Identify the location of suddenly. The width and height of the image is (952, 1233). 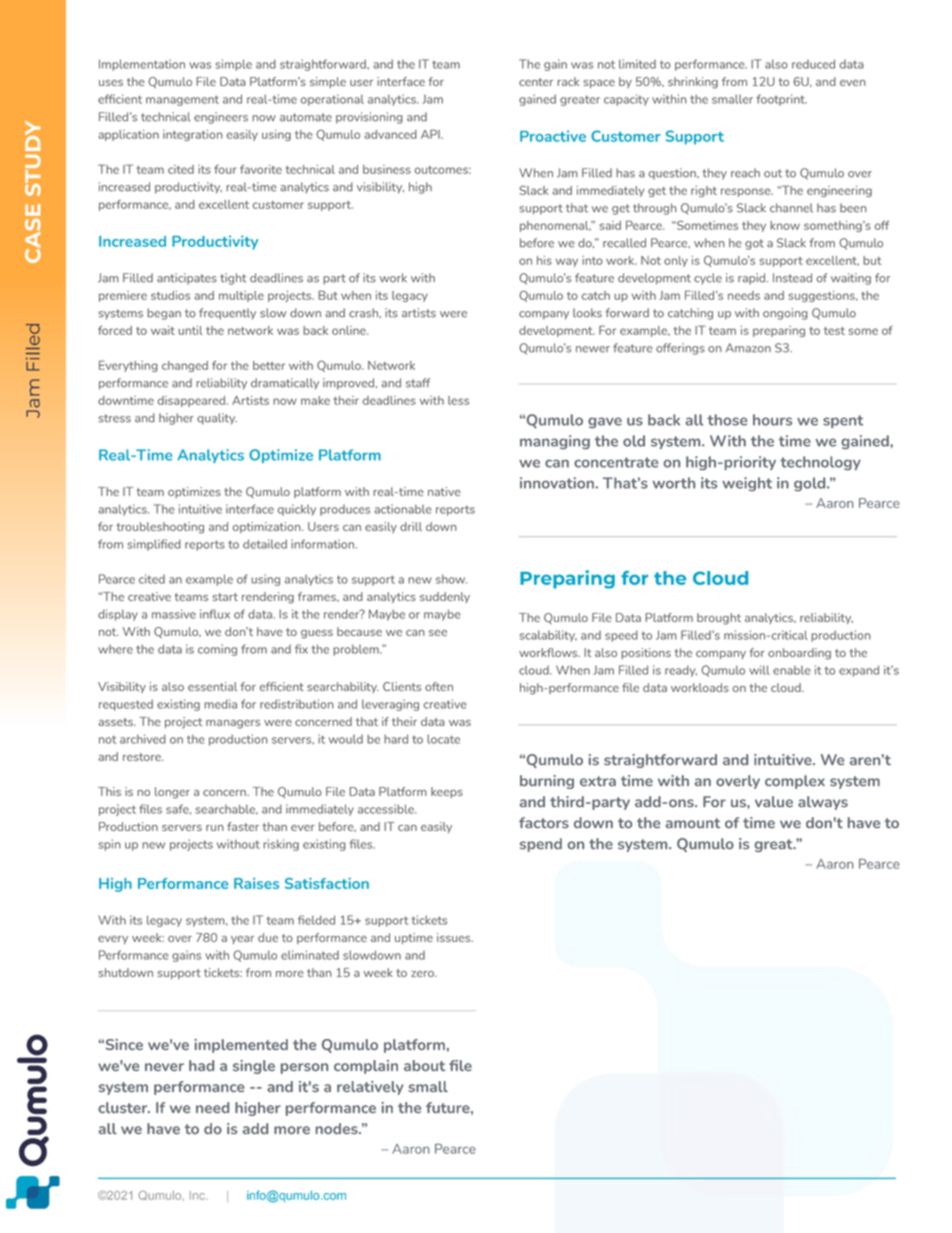
(445, 597).
